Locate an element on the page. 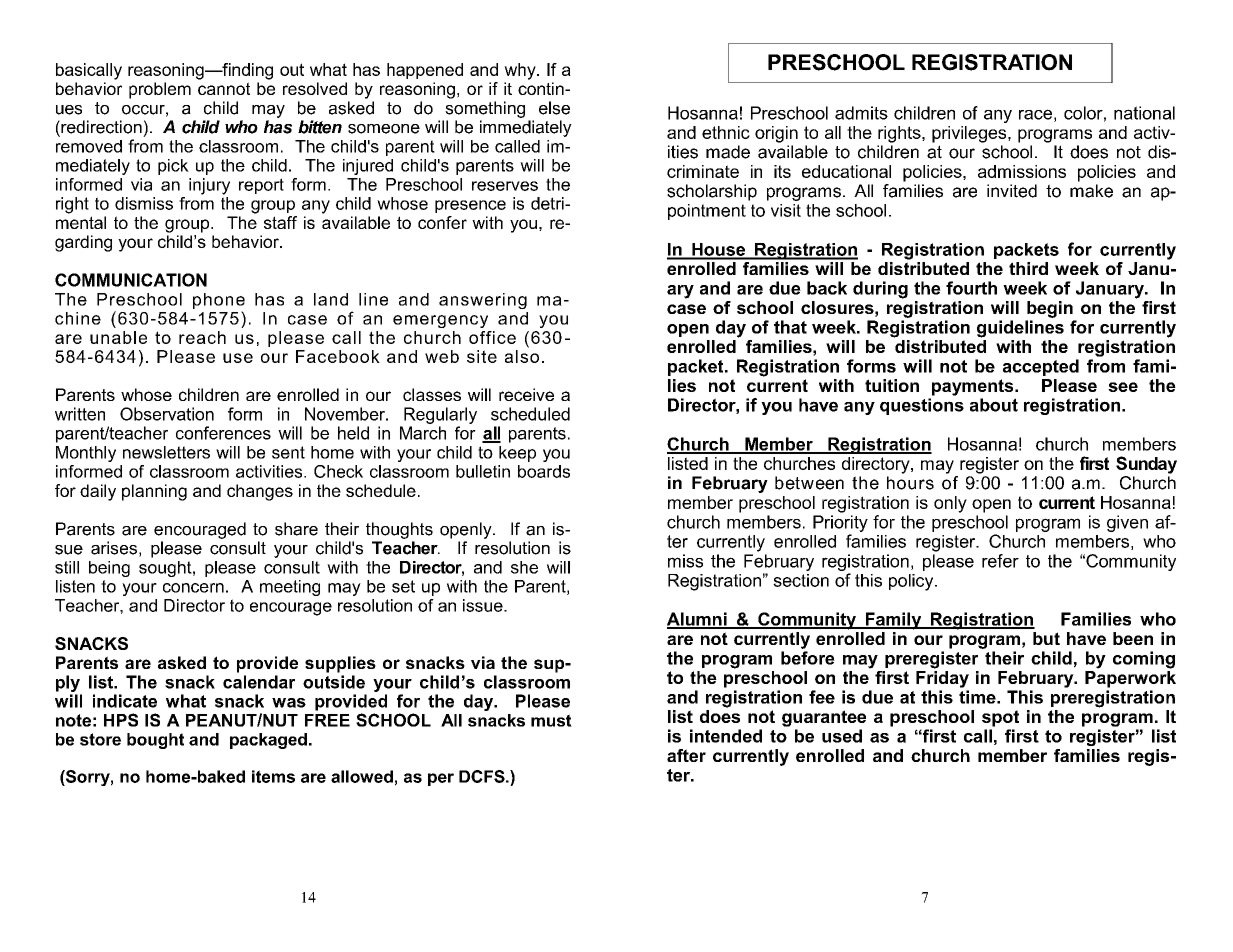 This page has width=1233, height=952. cannot is located at coordinates (224, 88).
